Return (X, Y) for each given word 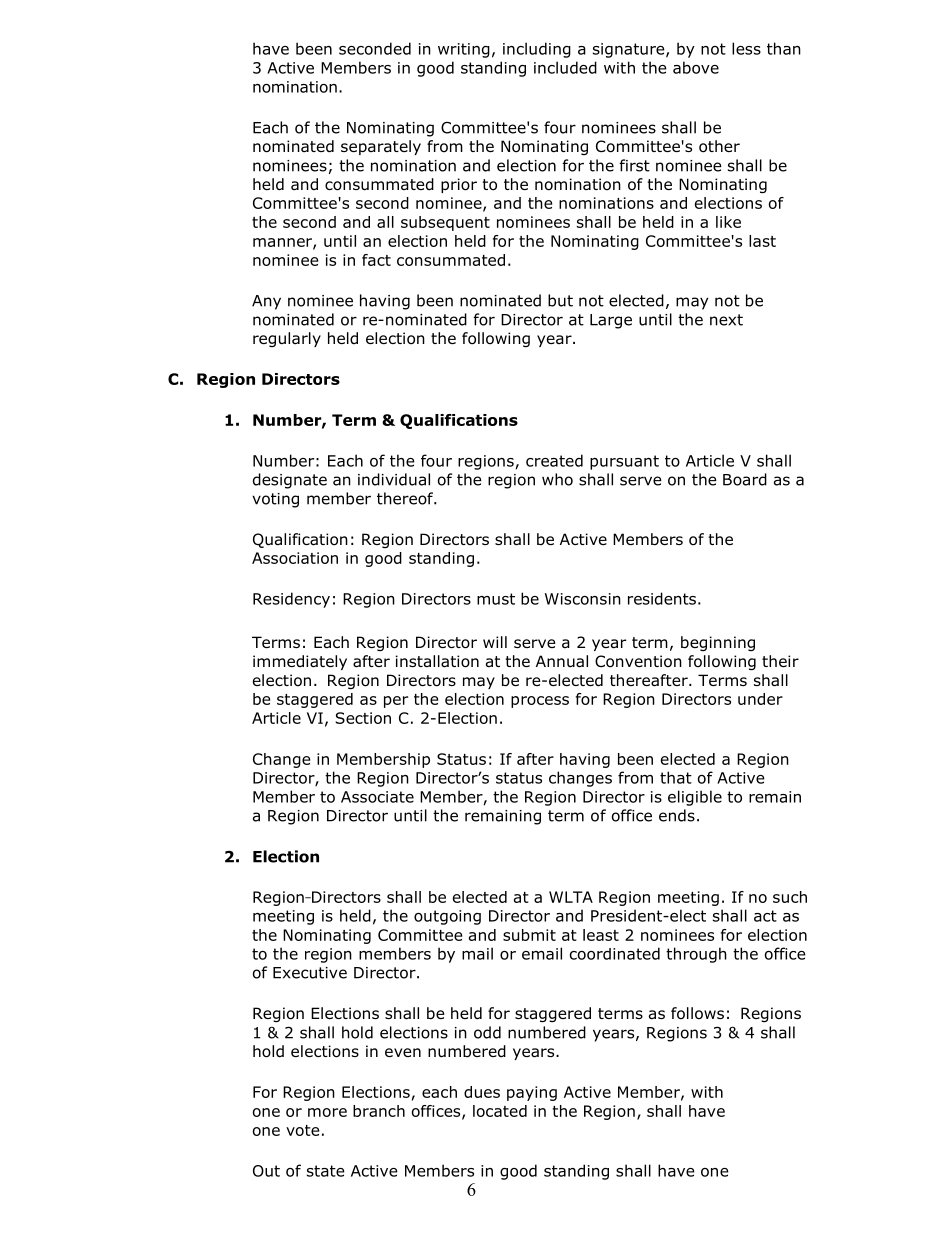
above (696, 67)
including (537, 50)
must (496, 599)
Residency (291, 600)
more (327, 1112)
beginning (718, 643)
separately (381, 147)
